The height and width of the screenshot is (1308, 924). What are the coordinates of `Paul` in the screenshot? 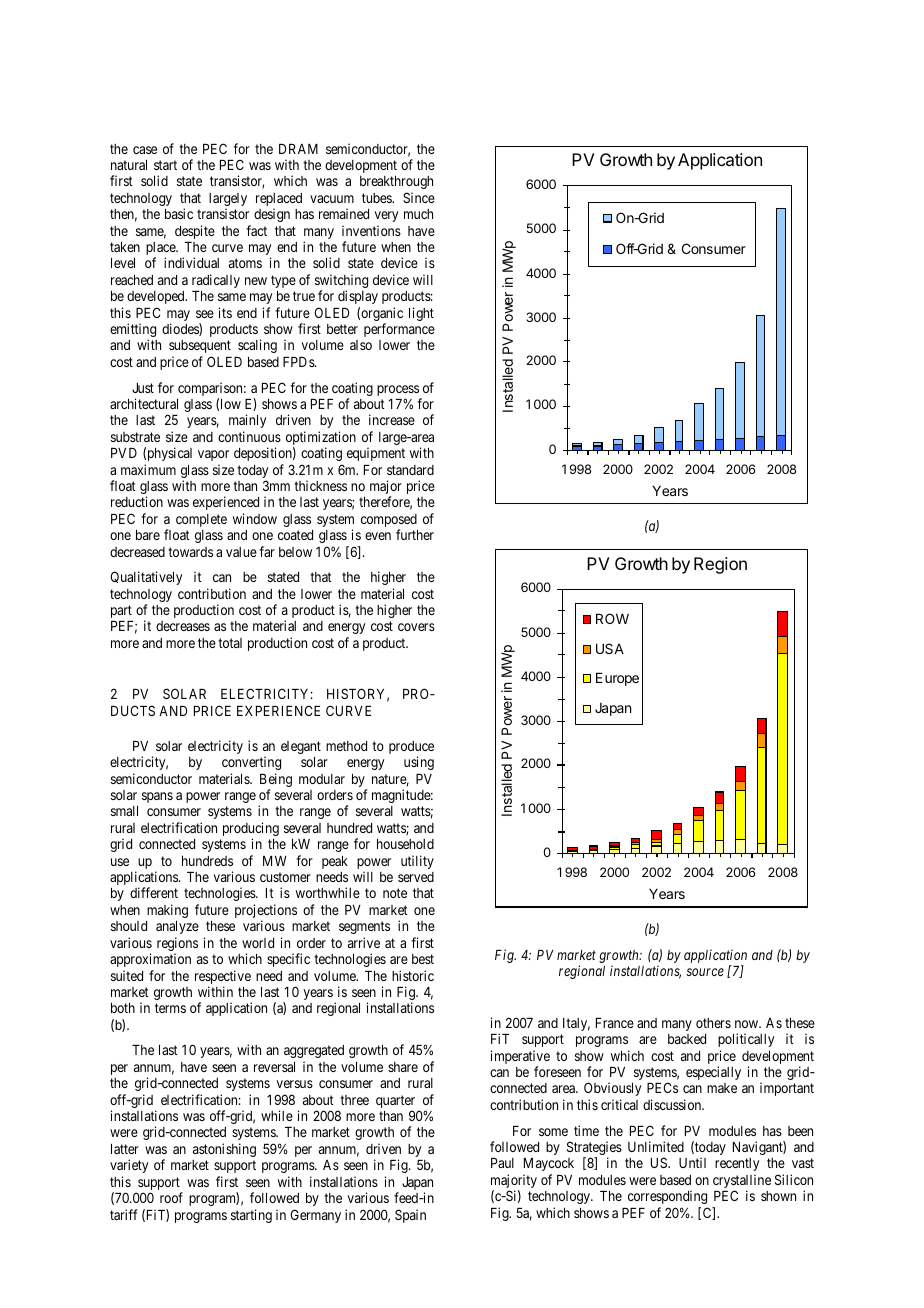 It's located at (502, 1163).
